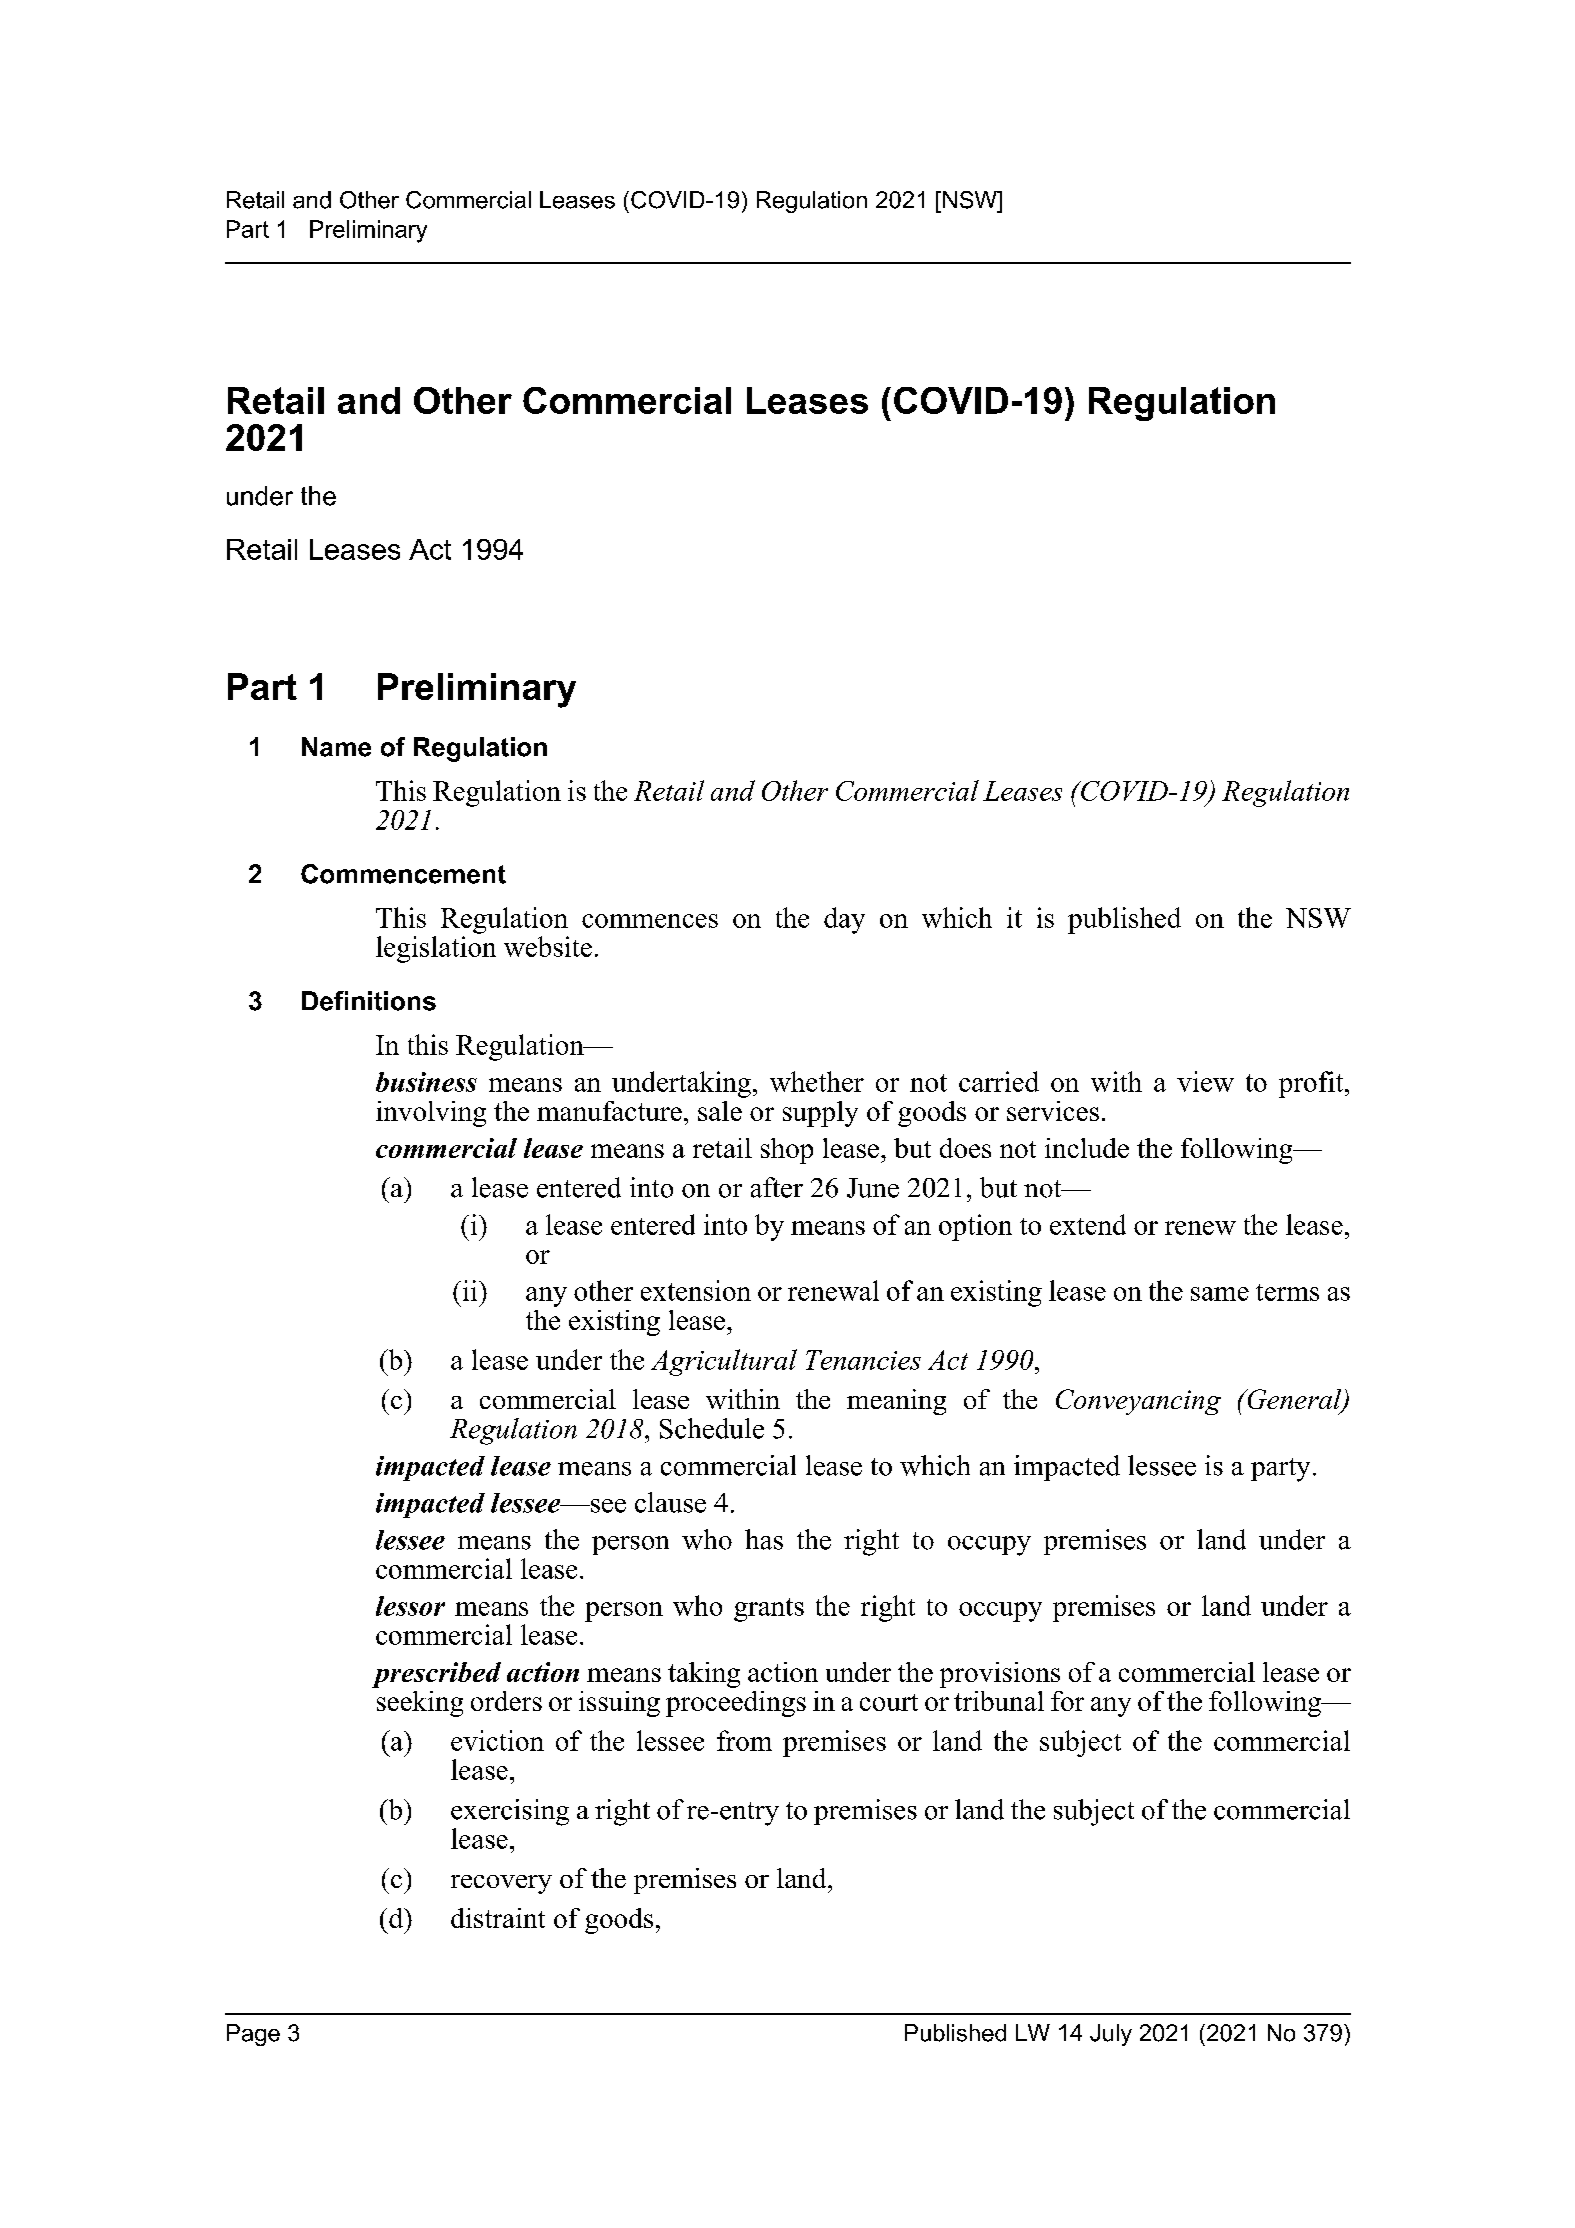 The image size is (1575, 2228). What do you see at coordinates (1067, 1701) in the screenshot?
I see `for` at bounding box center [1067, 1701].
